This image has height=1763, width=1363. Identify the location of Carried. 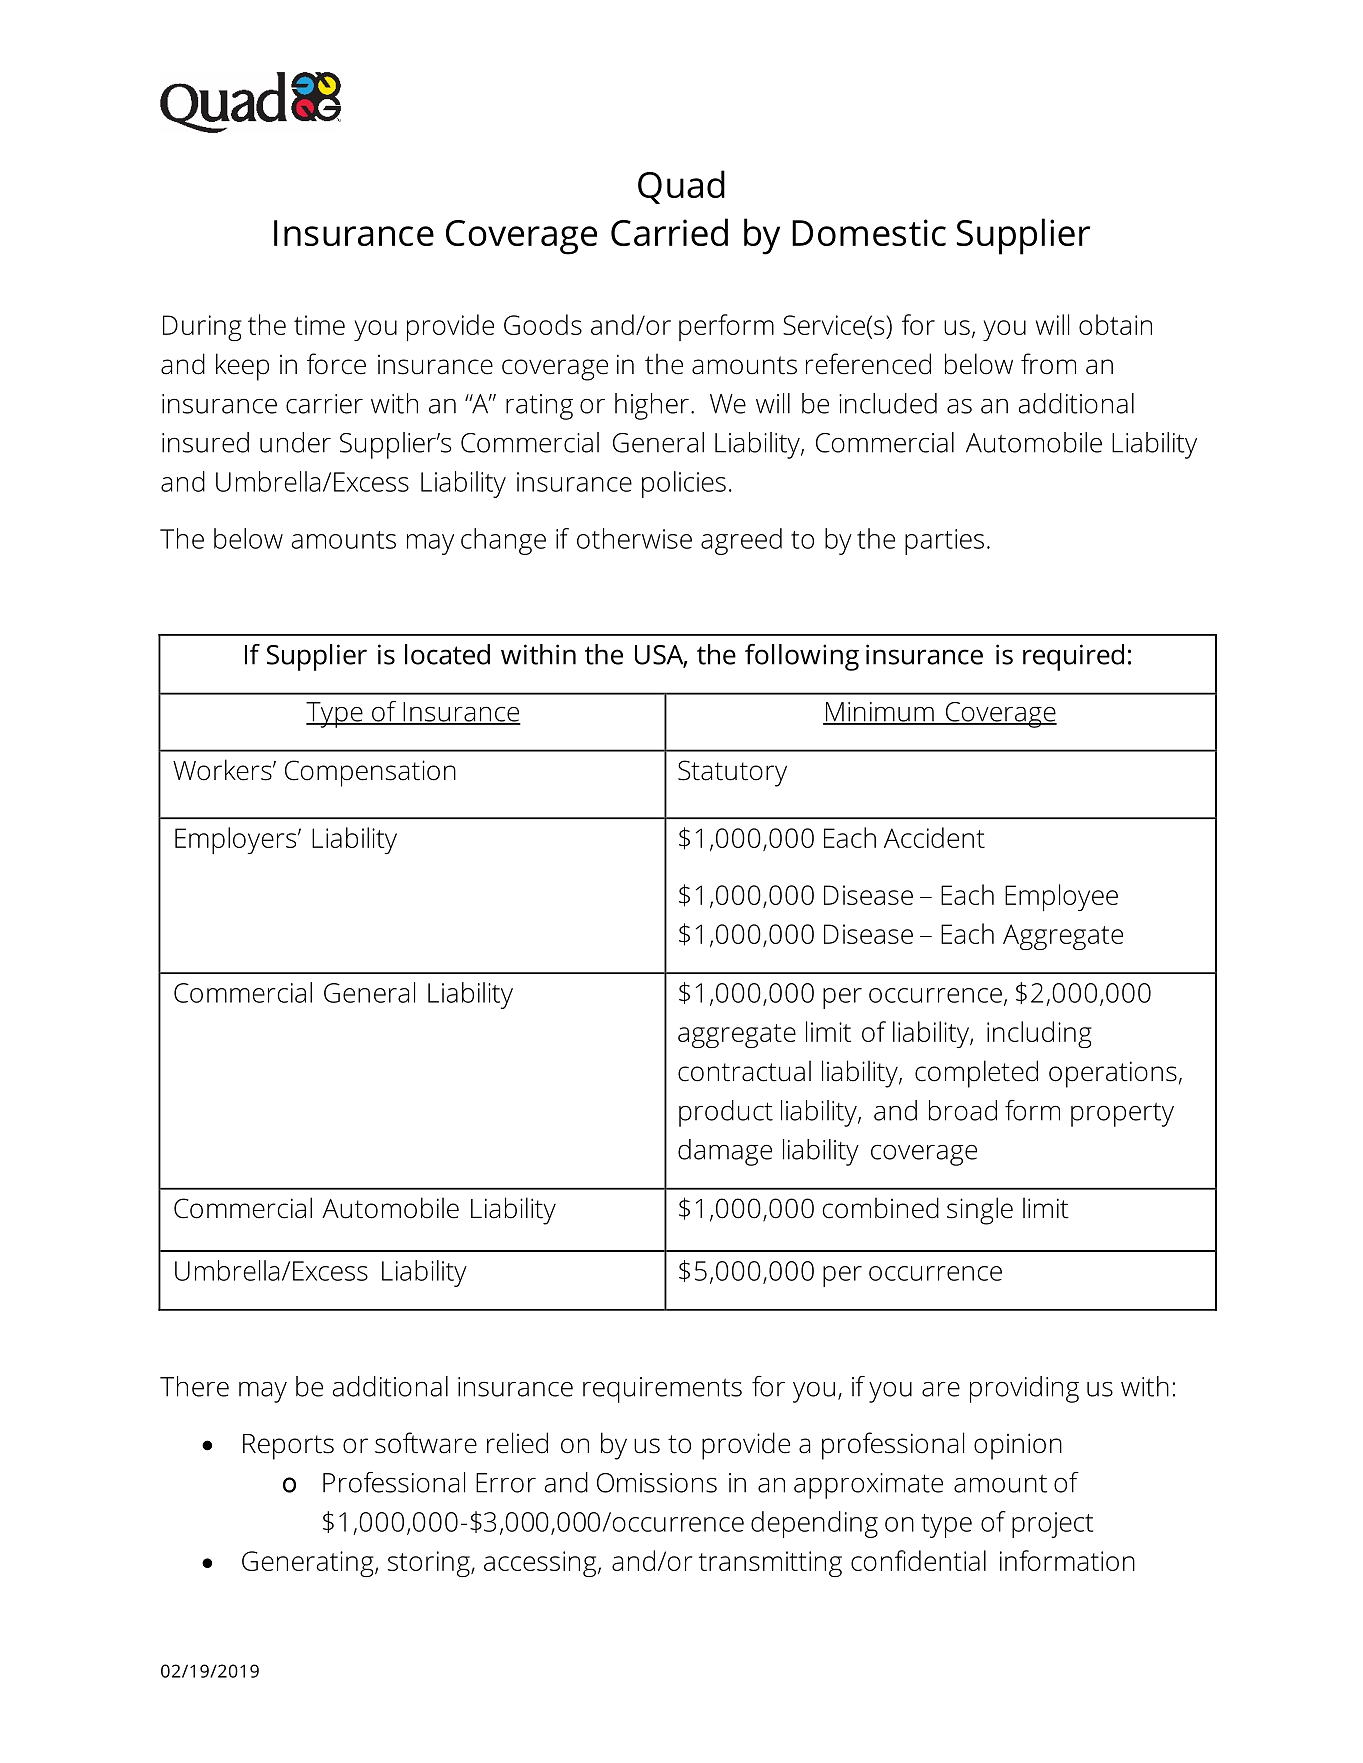
(669, 232).
